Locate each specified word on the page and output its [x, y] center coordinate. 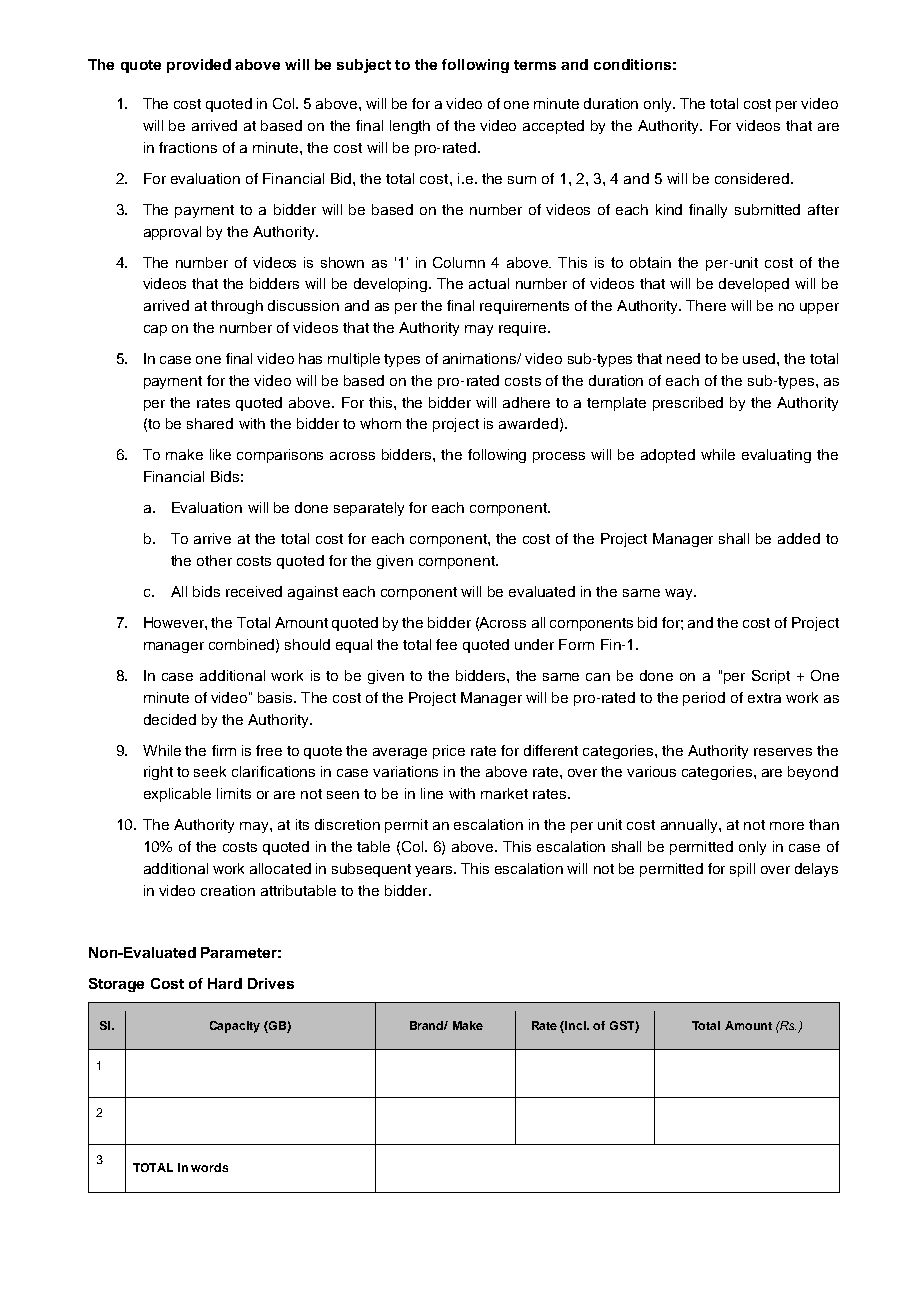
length [410, 127]
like [220, 454]
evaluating [776, 456]
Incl [577, 1025]
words [209, 1167]
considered [753, 178]
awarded [528, 423]
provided [199, 66]
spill [742, 870]
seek [210, 771]
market [504, 793]
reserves [783, 752]
